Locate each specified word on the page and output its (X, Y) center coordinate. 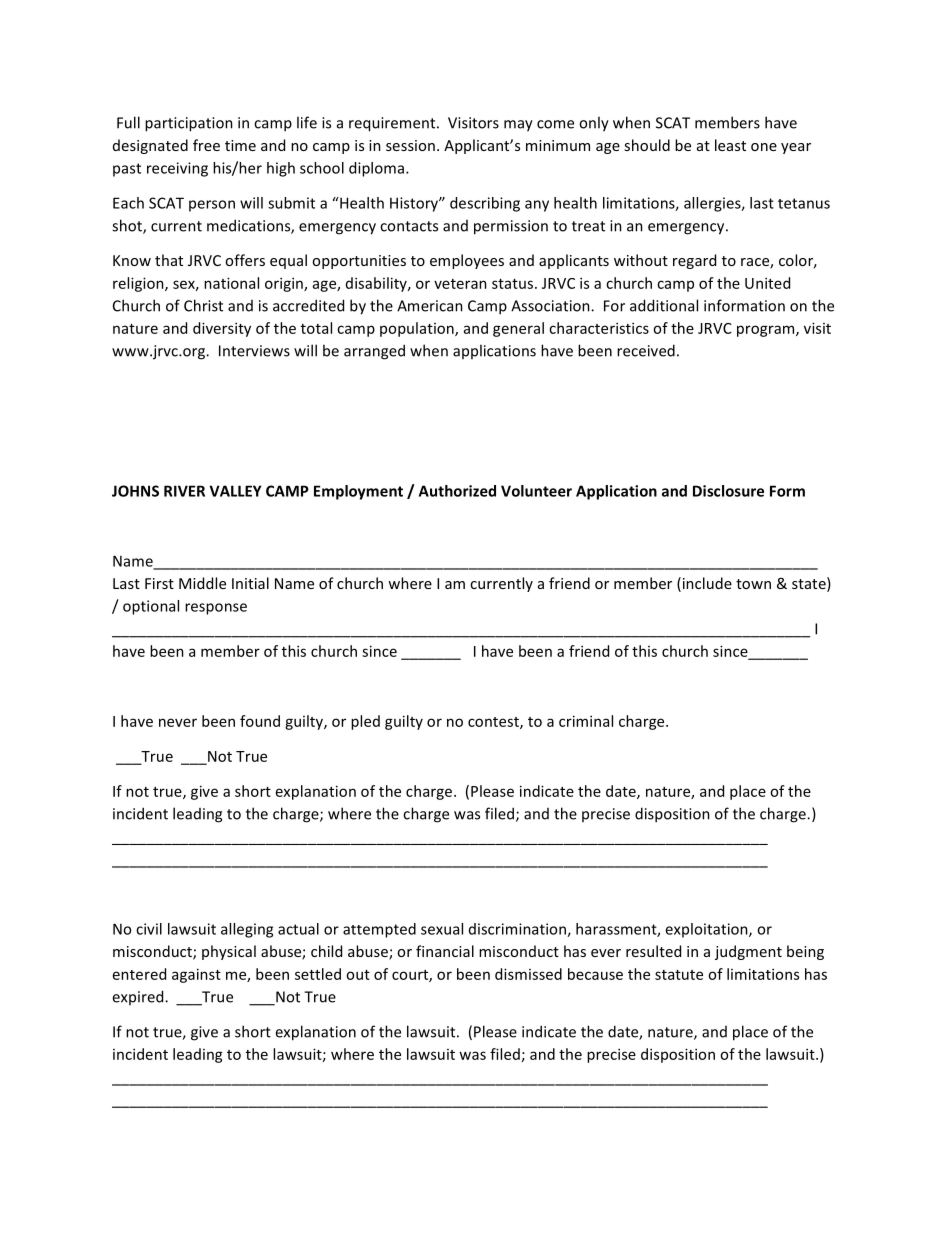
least (730, 145)
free (206, 145)
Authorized (457, 491)
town (753, 584)
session (410, 145)
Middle (202, 583)
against (196, 975)
